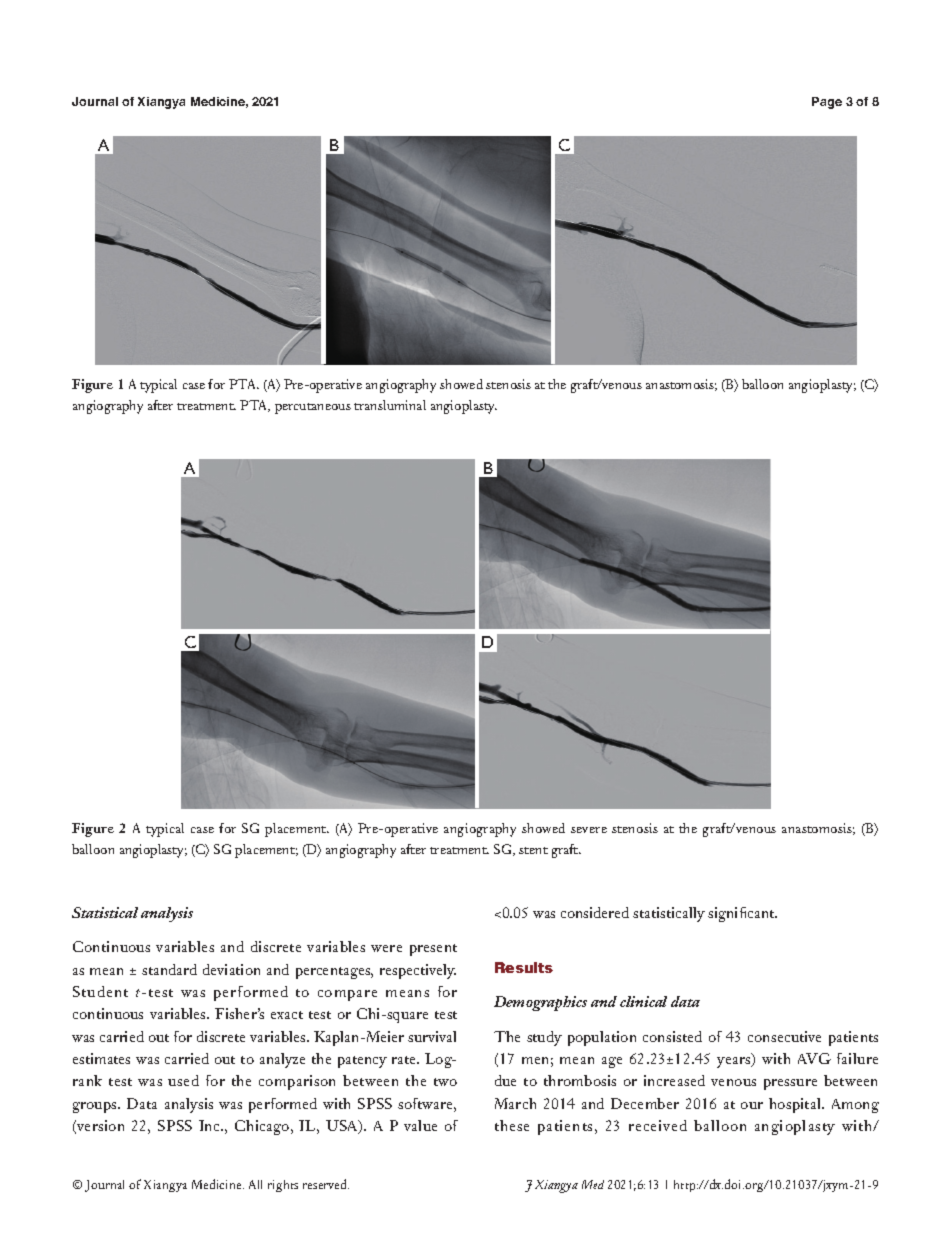 This screenshot has height=1247, width=952. What do you see at coordinates (827, 103) in the screenshot?
I see `Page` at bounding box center [827, 103].
